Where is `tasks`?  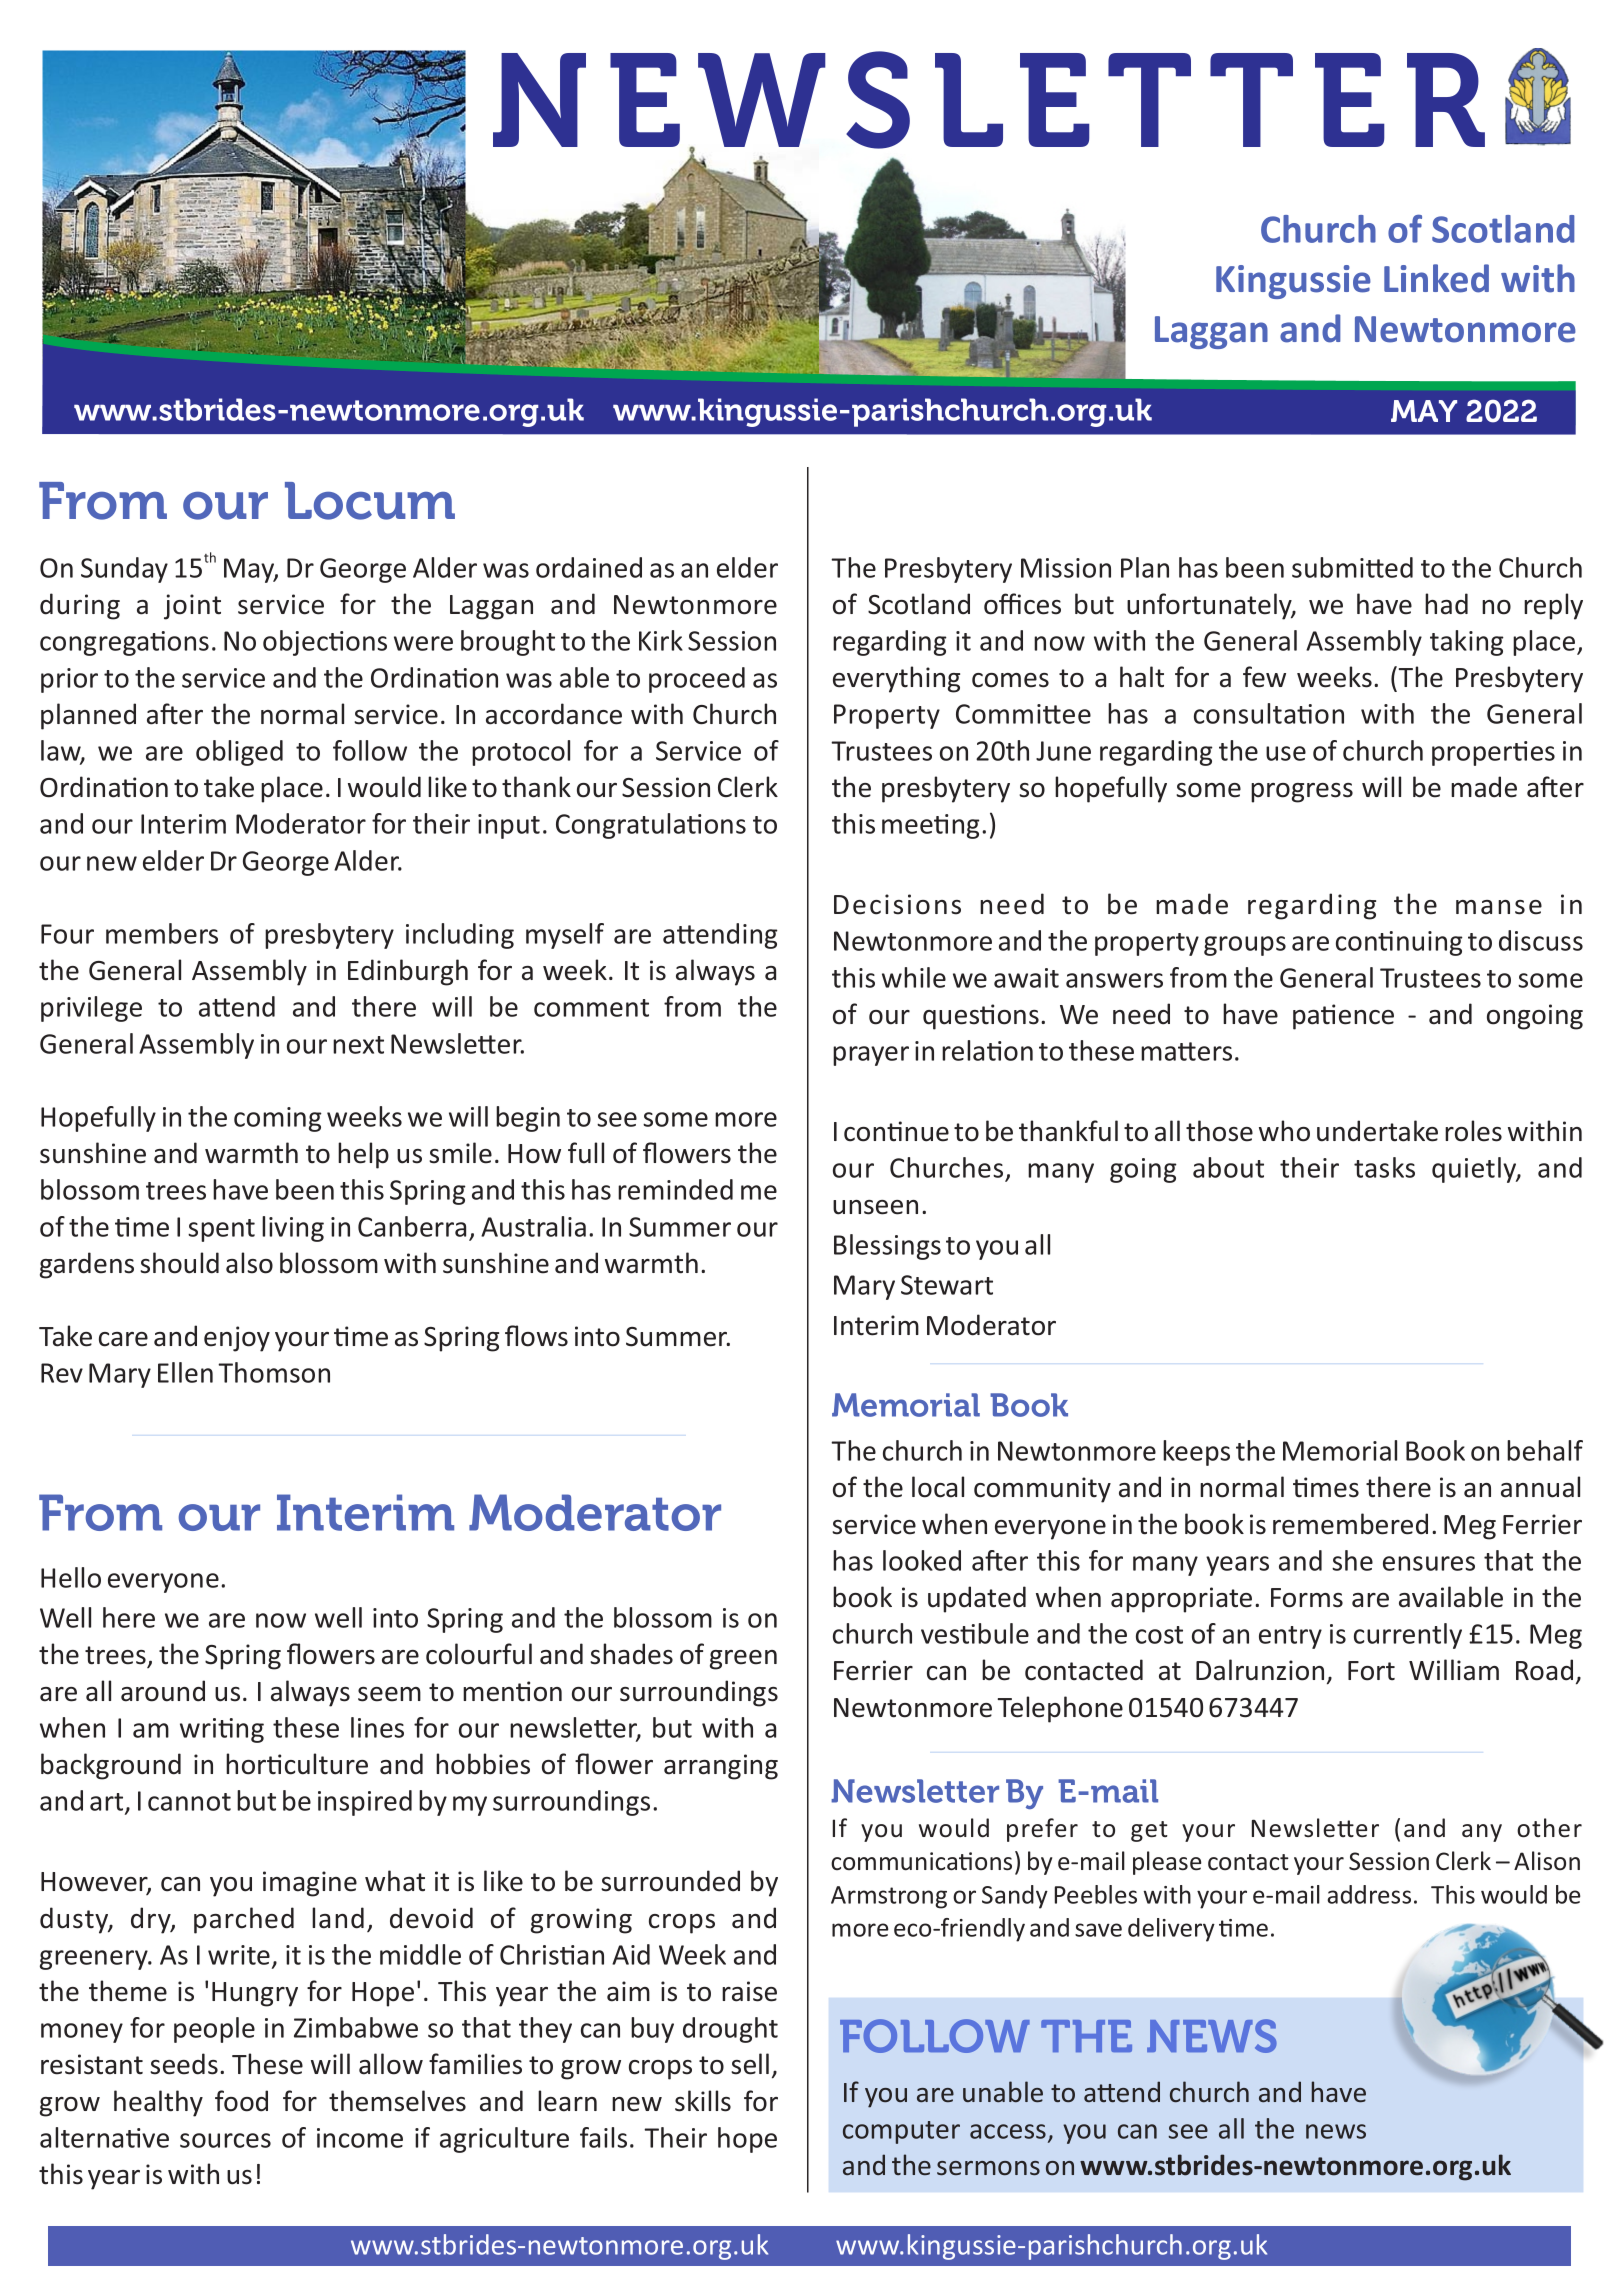
tasks is located at coordinates (1384, 1167).
